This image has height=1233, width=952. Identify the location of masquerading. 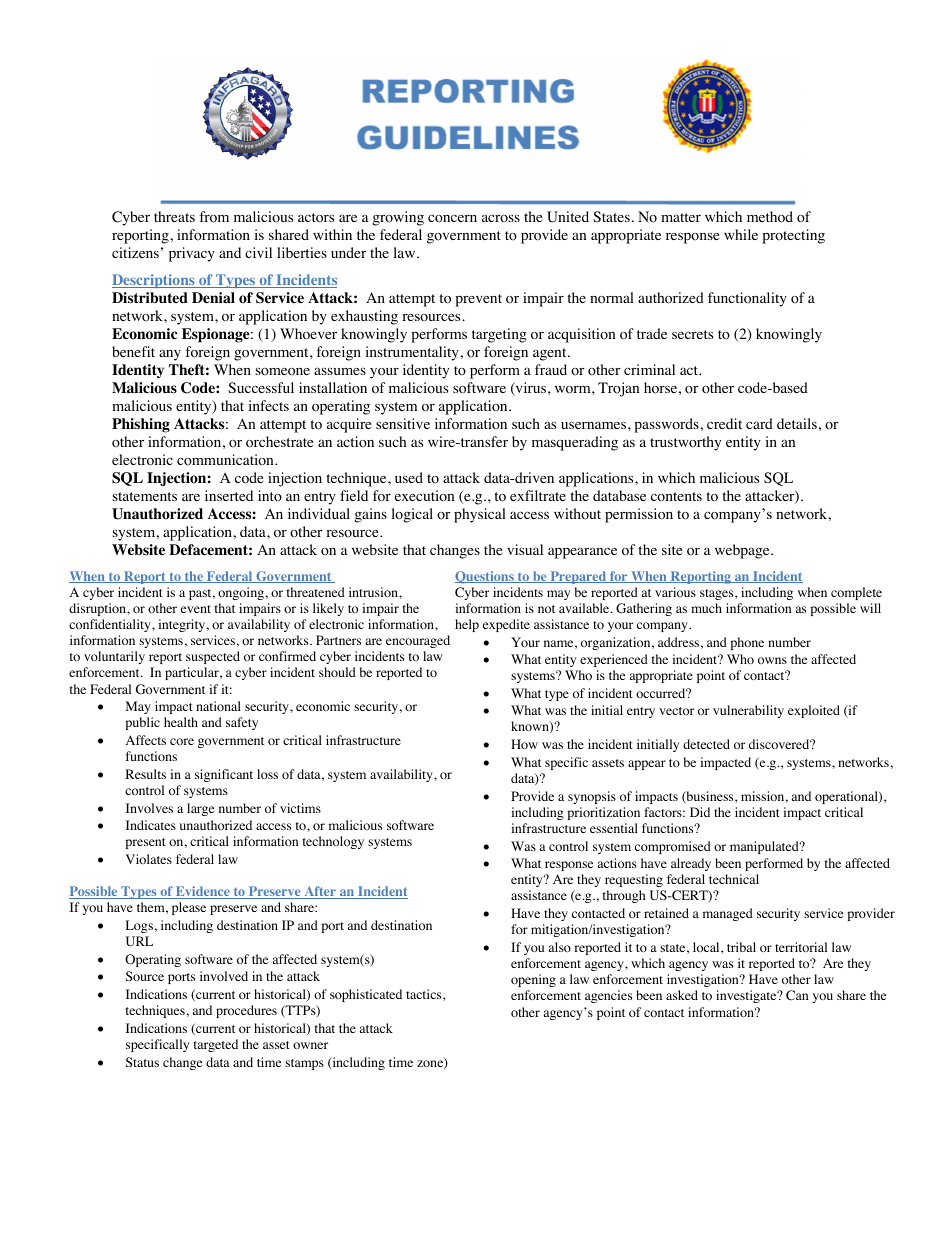
(575, 443).
